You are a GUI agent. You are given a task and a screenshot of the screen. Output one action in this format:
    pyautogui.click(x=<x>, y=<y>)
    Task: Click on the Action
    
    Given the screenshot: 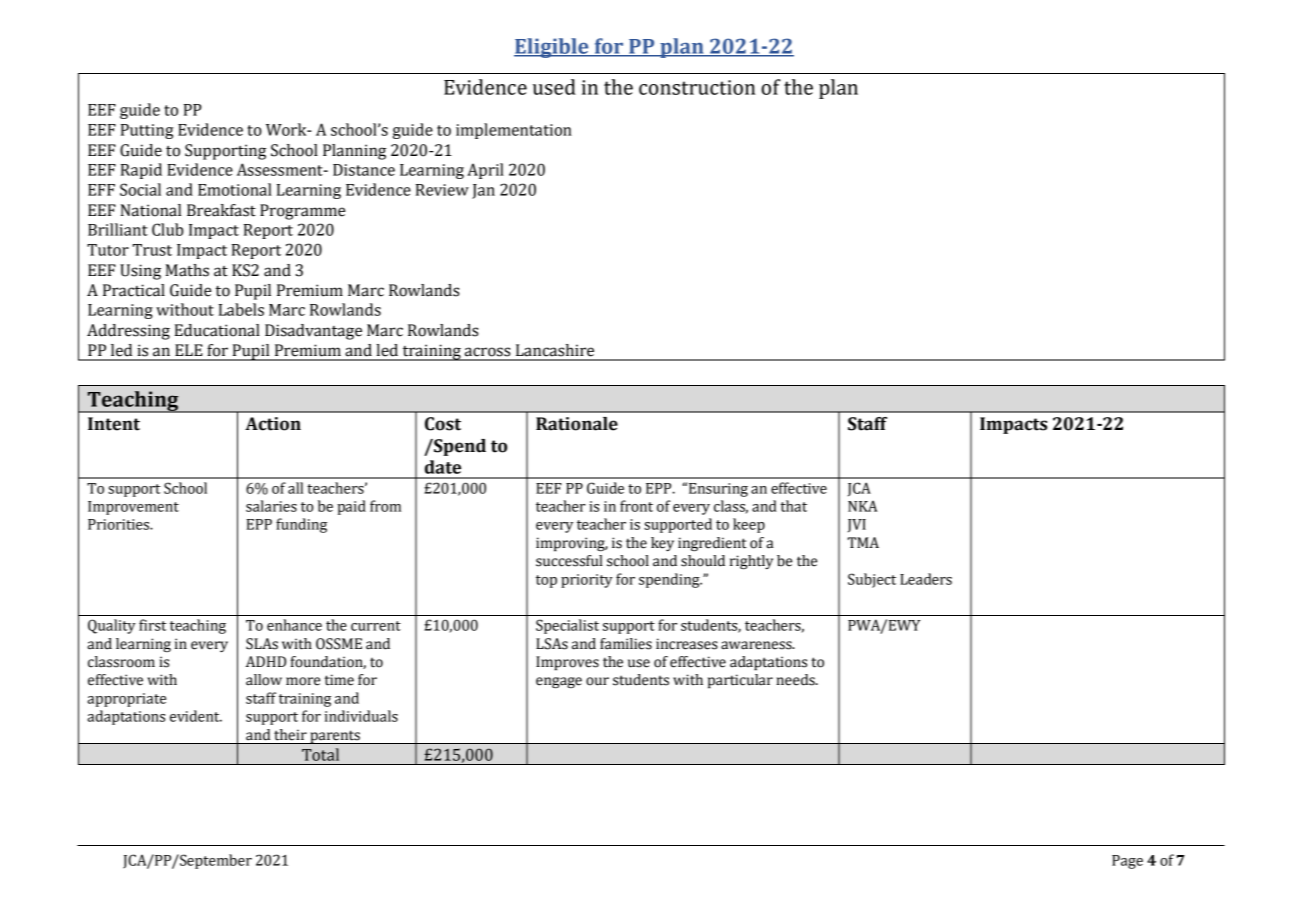 What is the action you would take?
    pyautogui.click(x=273, y=424)
